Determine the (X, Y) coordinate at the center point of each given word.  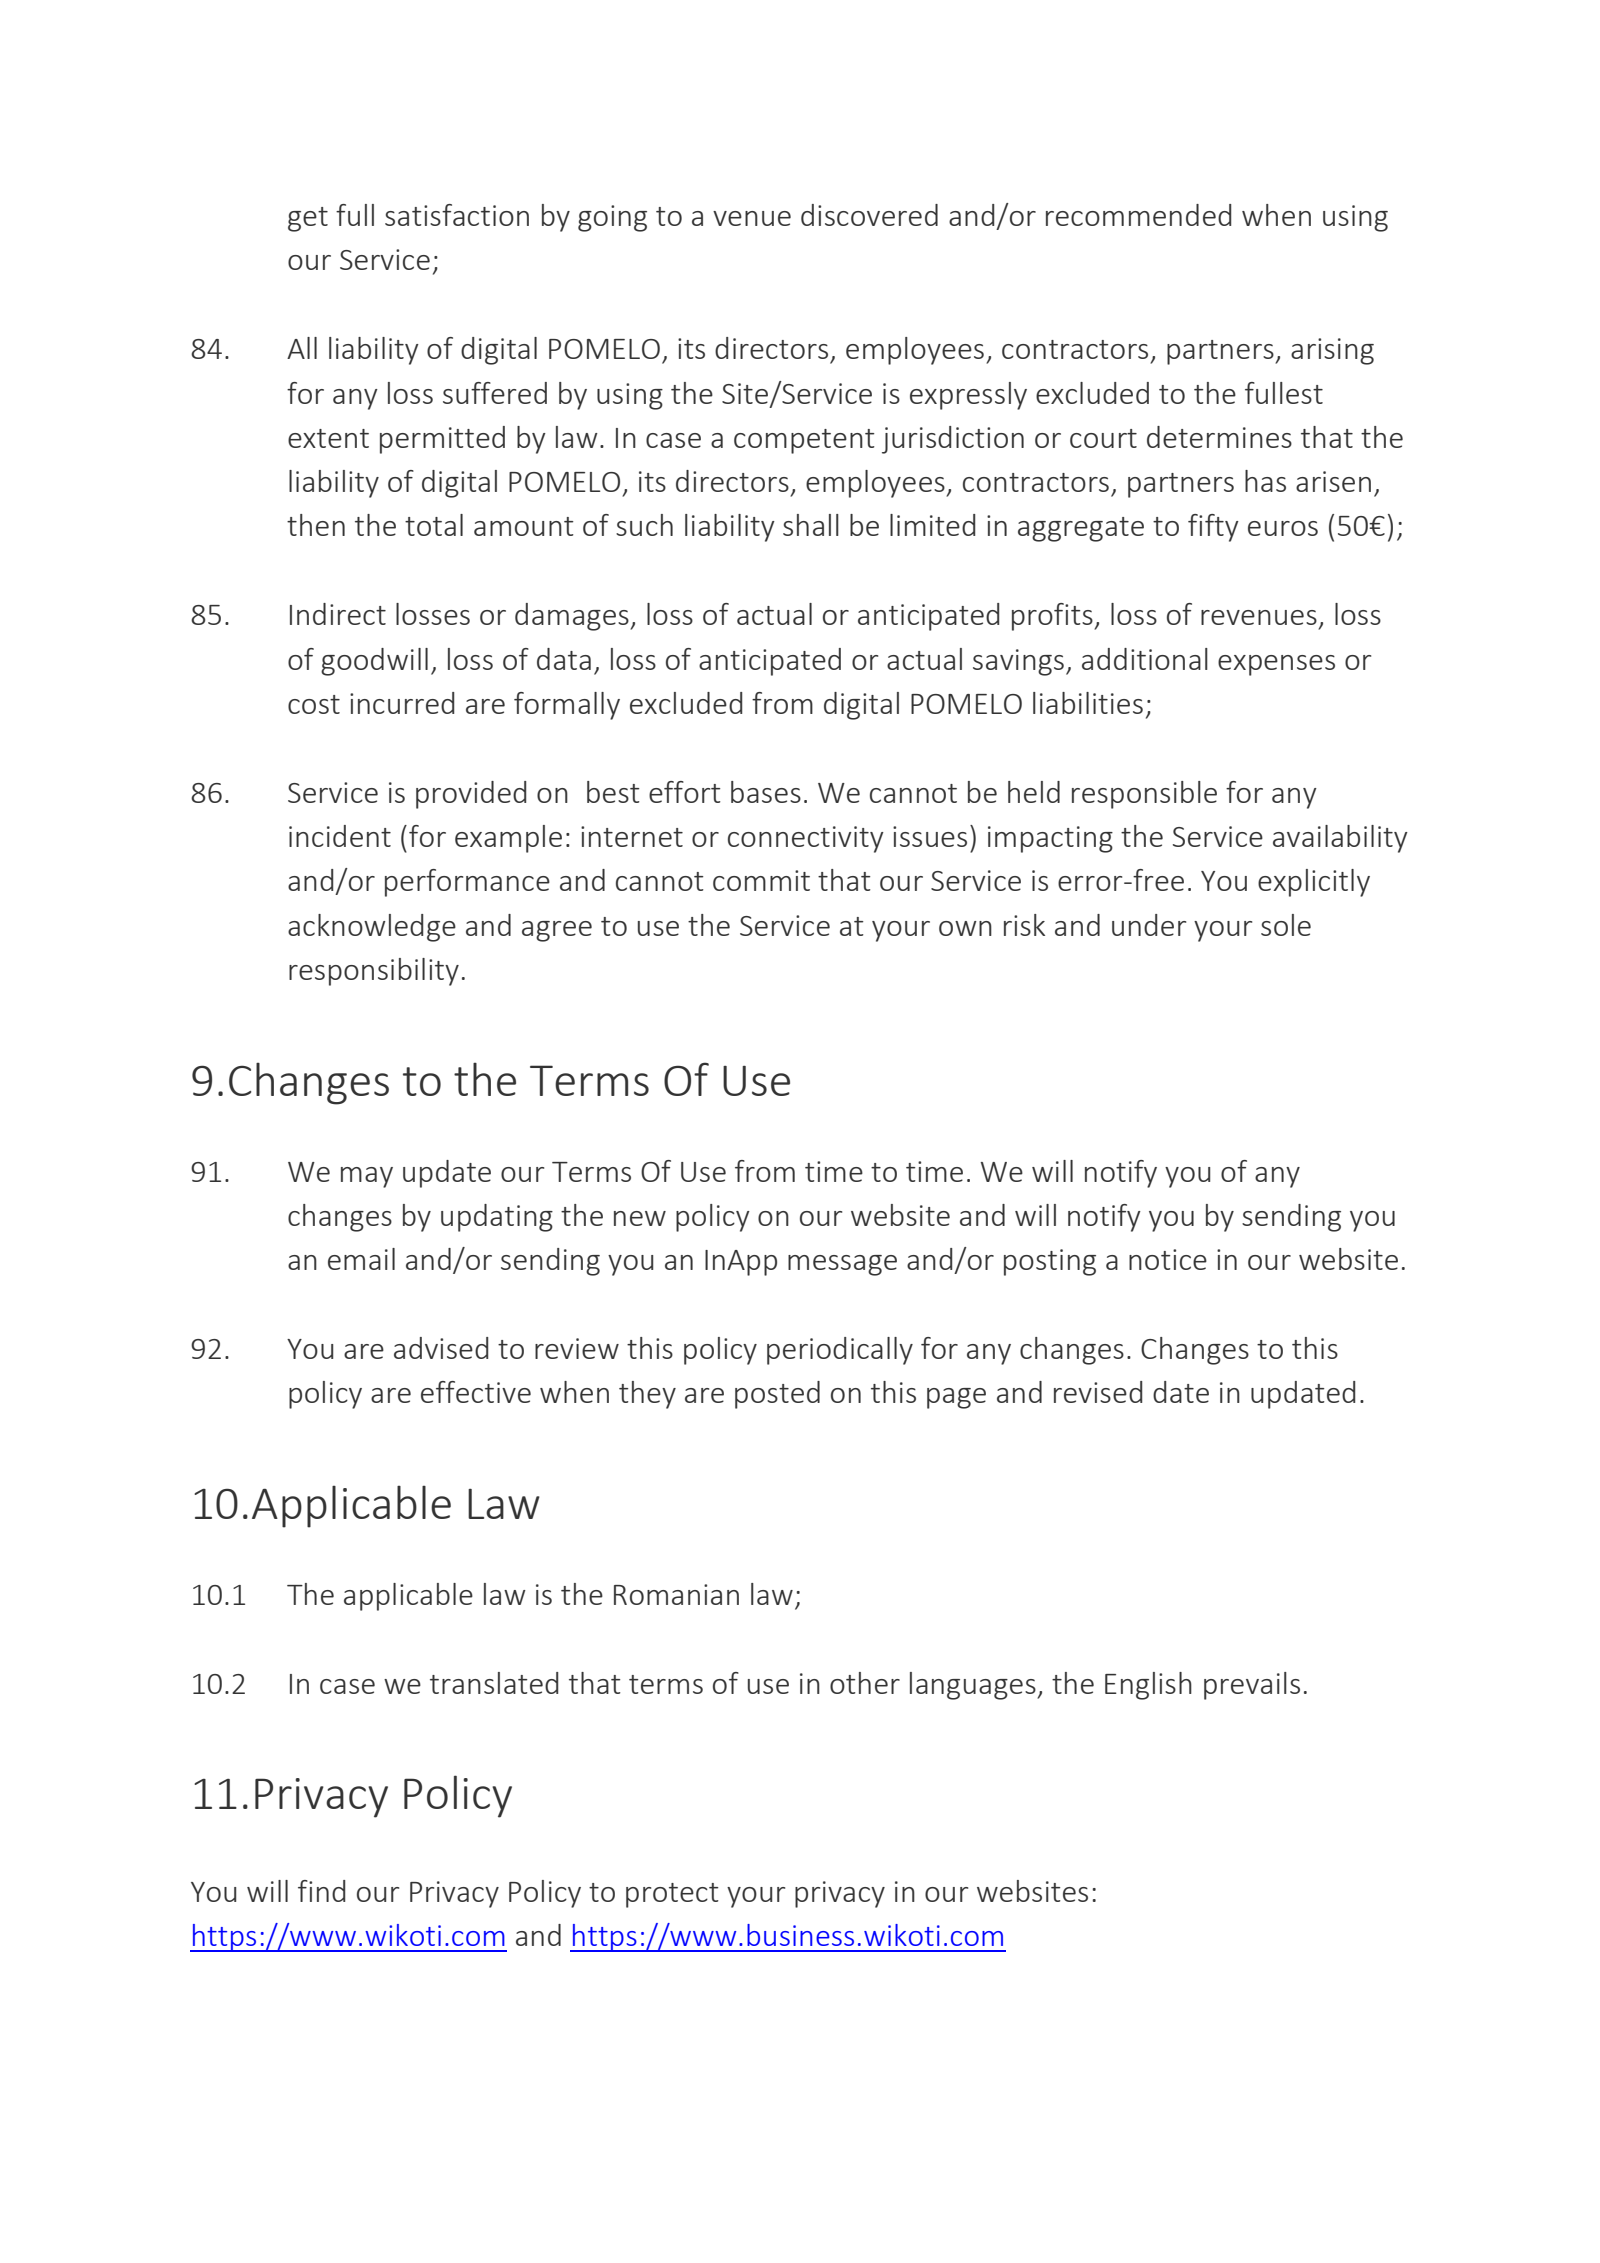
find (321, 1891)
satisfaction (457, 215)
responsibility (374, 972)
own (965, 928)
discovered (869, 215)
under (1149, 925)
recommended (1138, 215)
